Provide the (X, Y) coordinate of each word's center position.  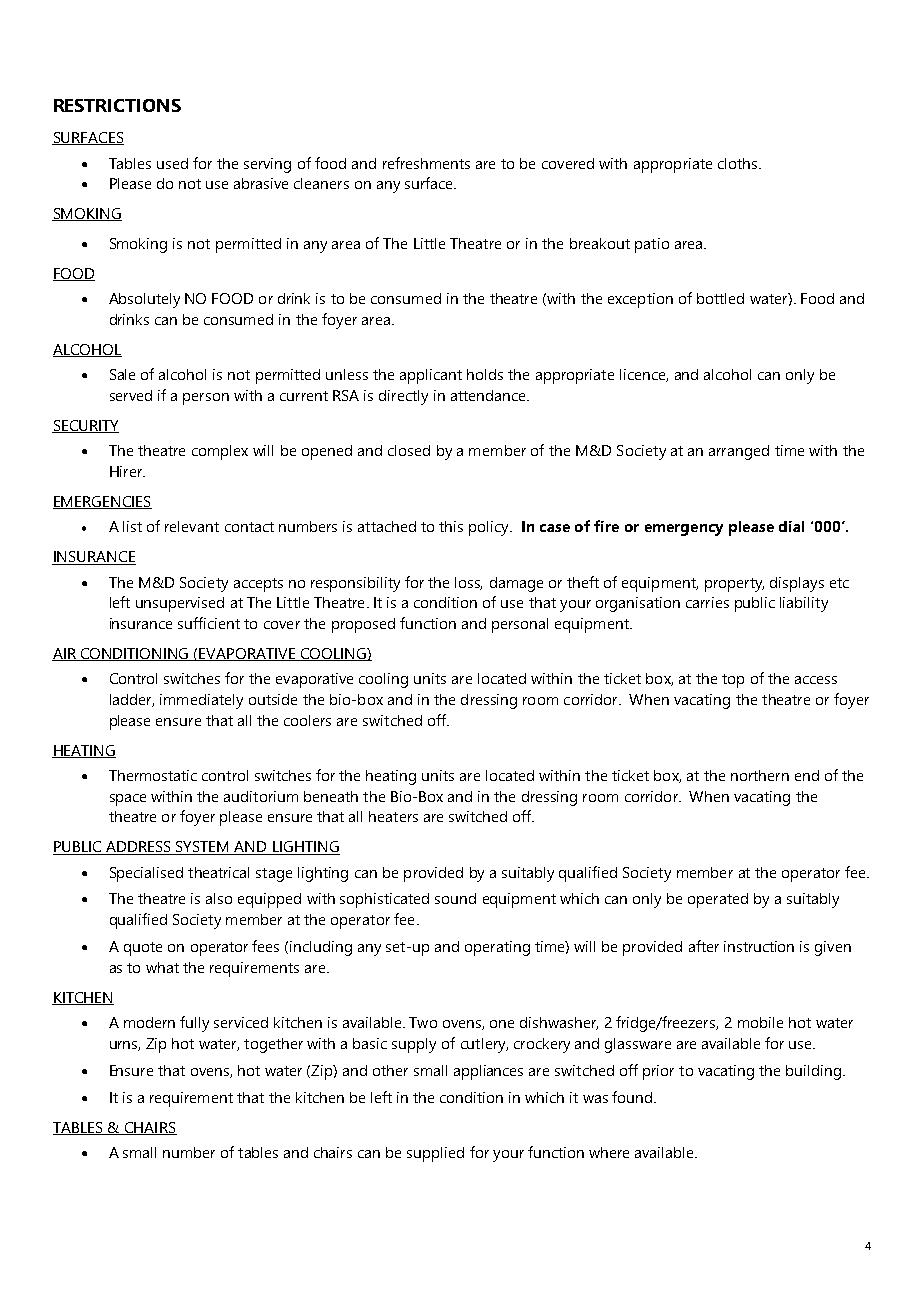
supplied (435, 1154)
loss (468, 583)
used (172, 163)
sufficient (209, 623)
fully (194, 1024)
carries (707, 602)
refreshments (426, 163)
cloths (737, 163)
